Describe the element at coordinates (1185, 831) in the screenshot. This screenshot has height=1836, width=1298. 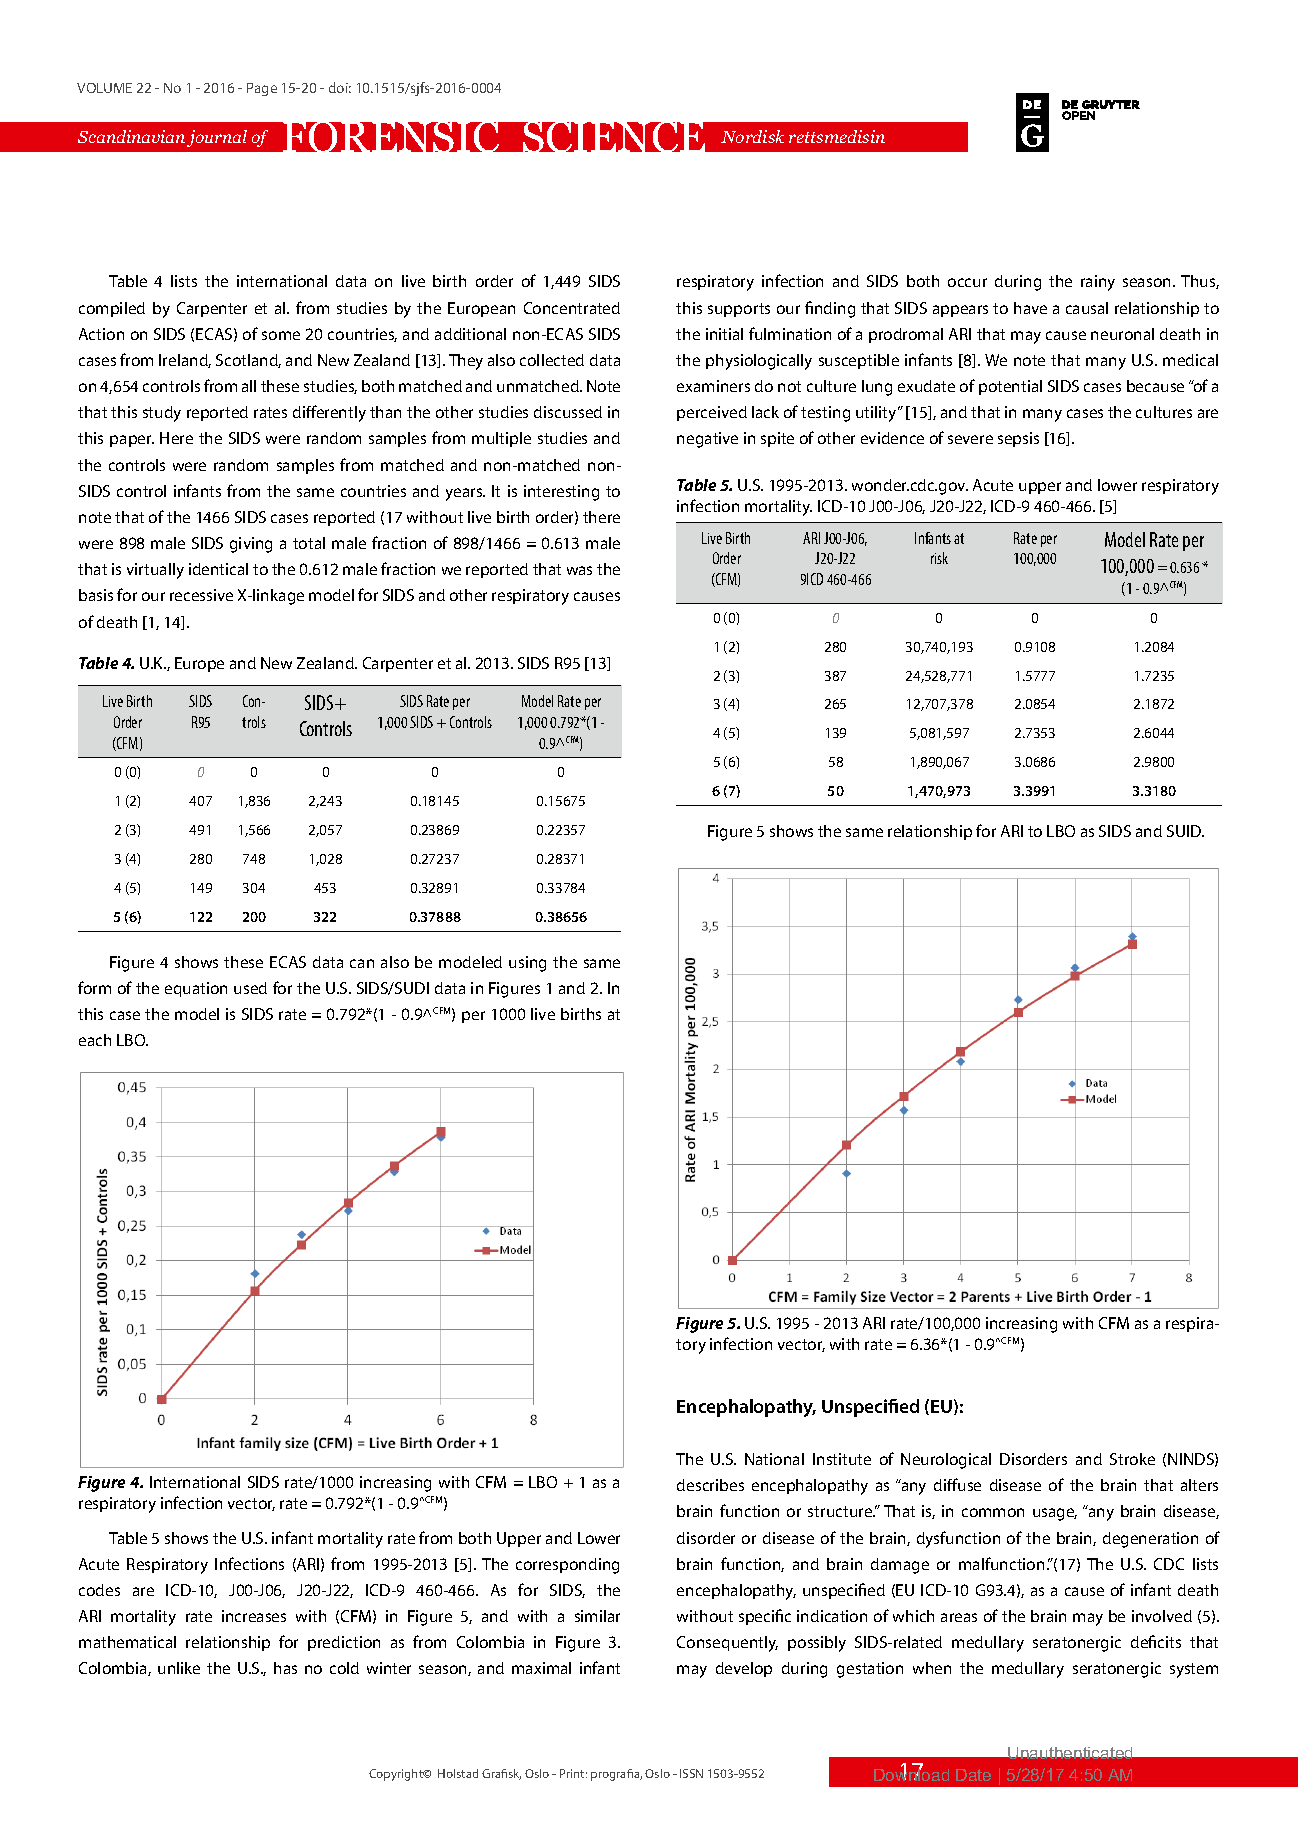
I see `SUID` at that location.
